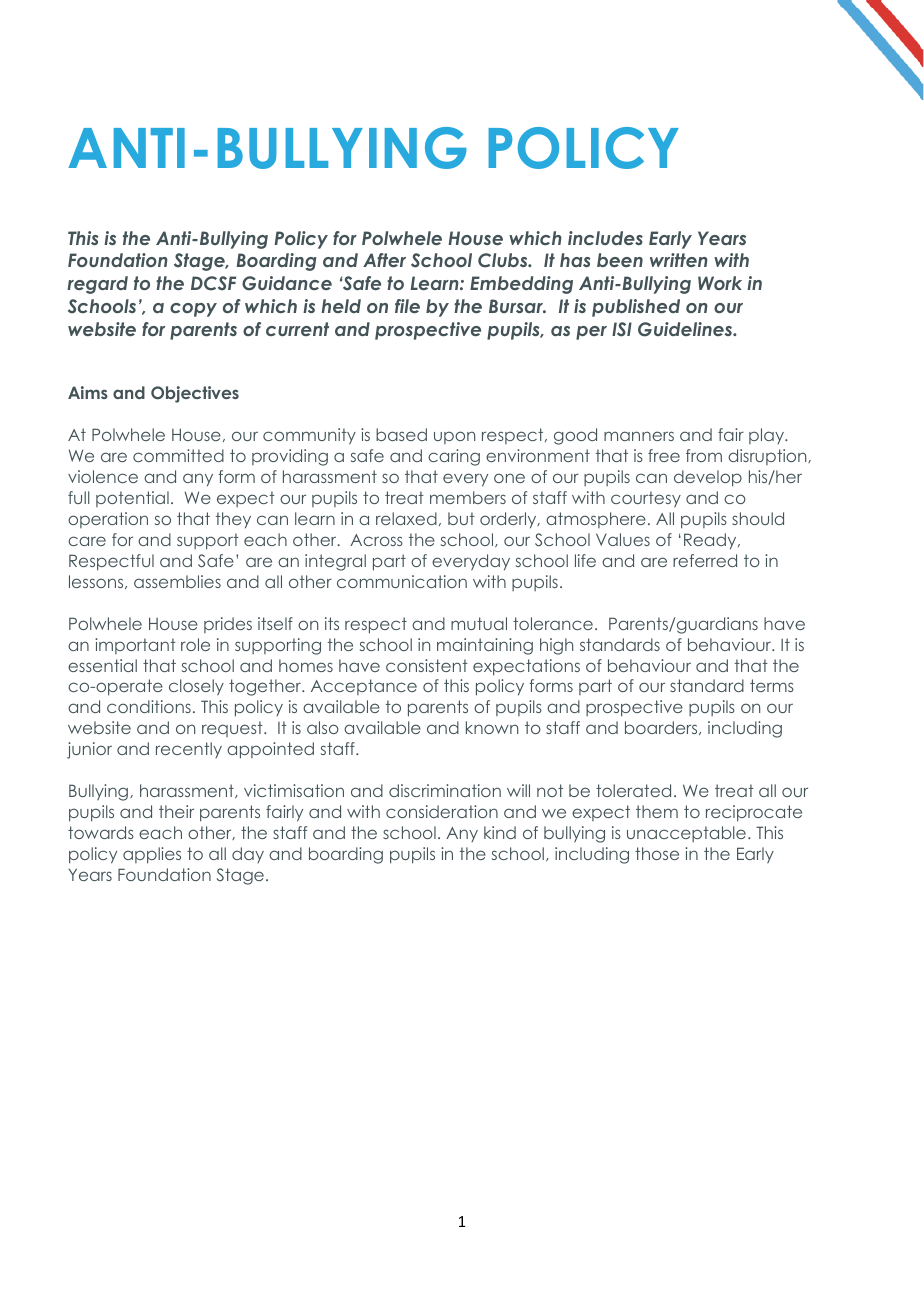 Image resolution: width=924 pixels, height=1308 pixels. What do you see at coordinates (639, 436) in the screenshot?
I see `manners` at bounding box center [639, 436].
